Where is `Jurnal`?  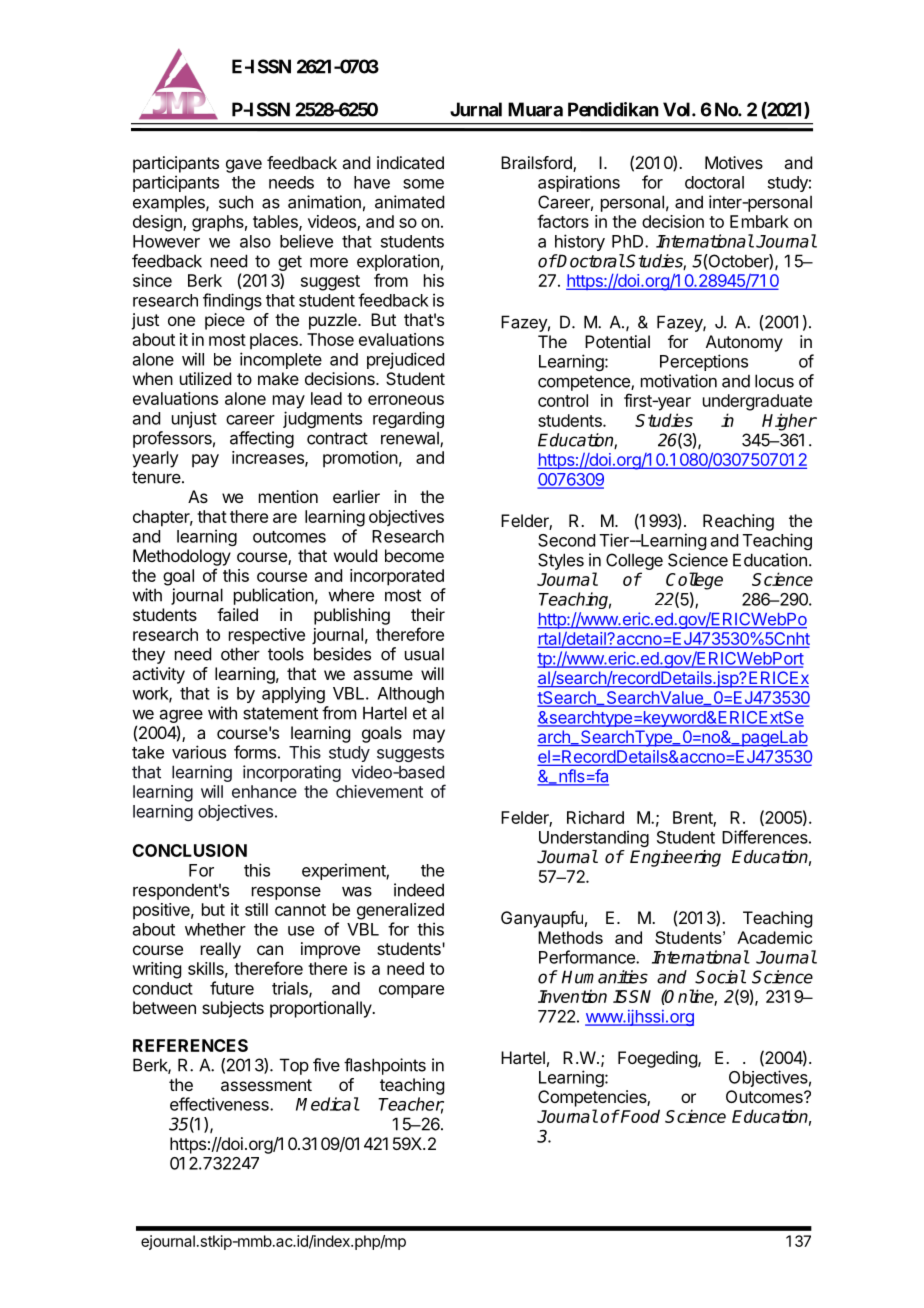
Jurnal is located at coordinates (476, 109).
